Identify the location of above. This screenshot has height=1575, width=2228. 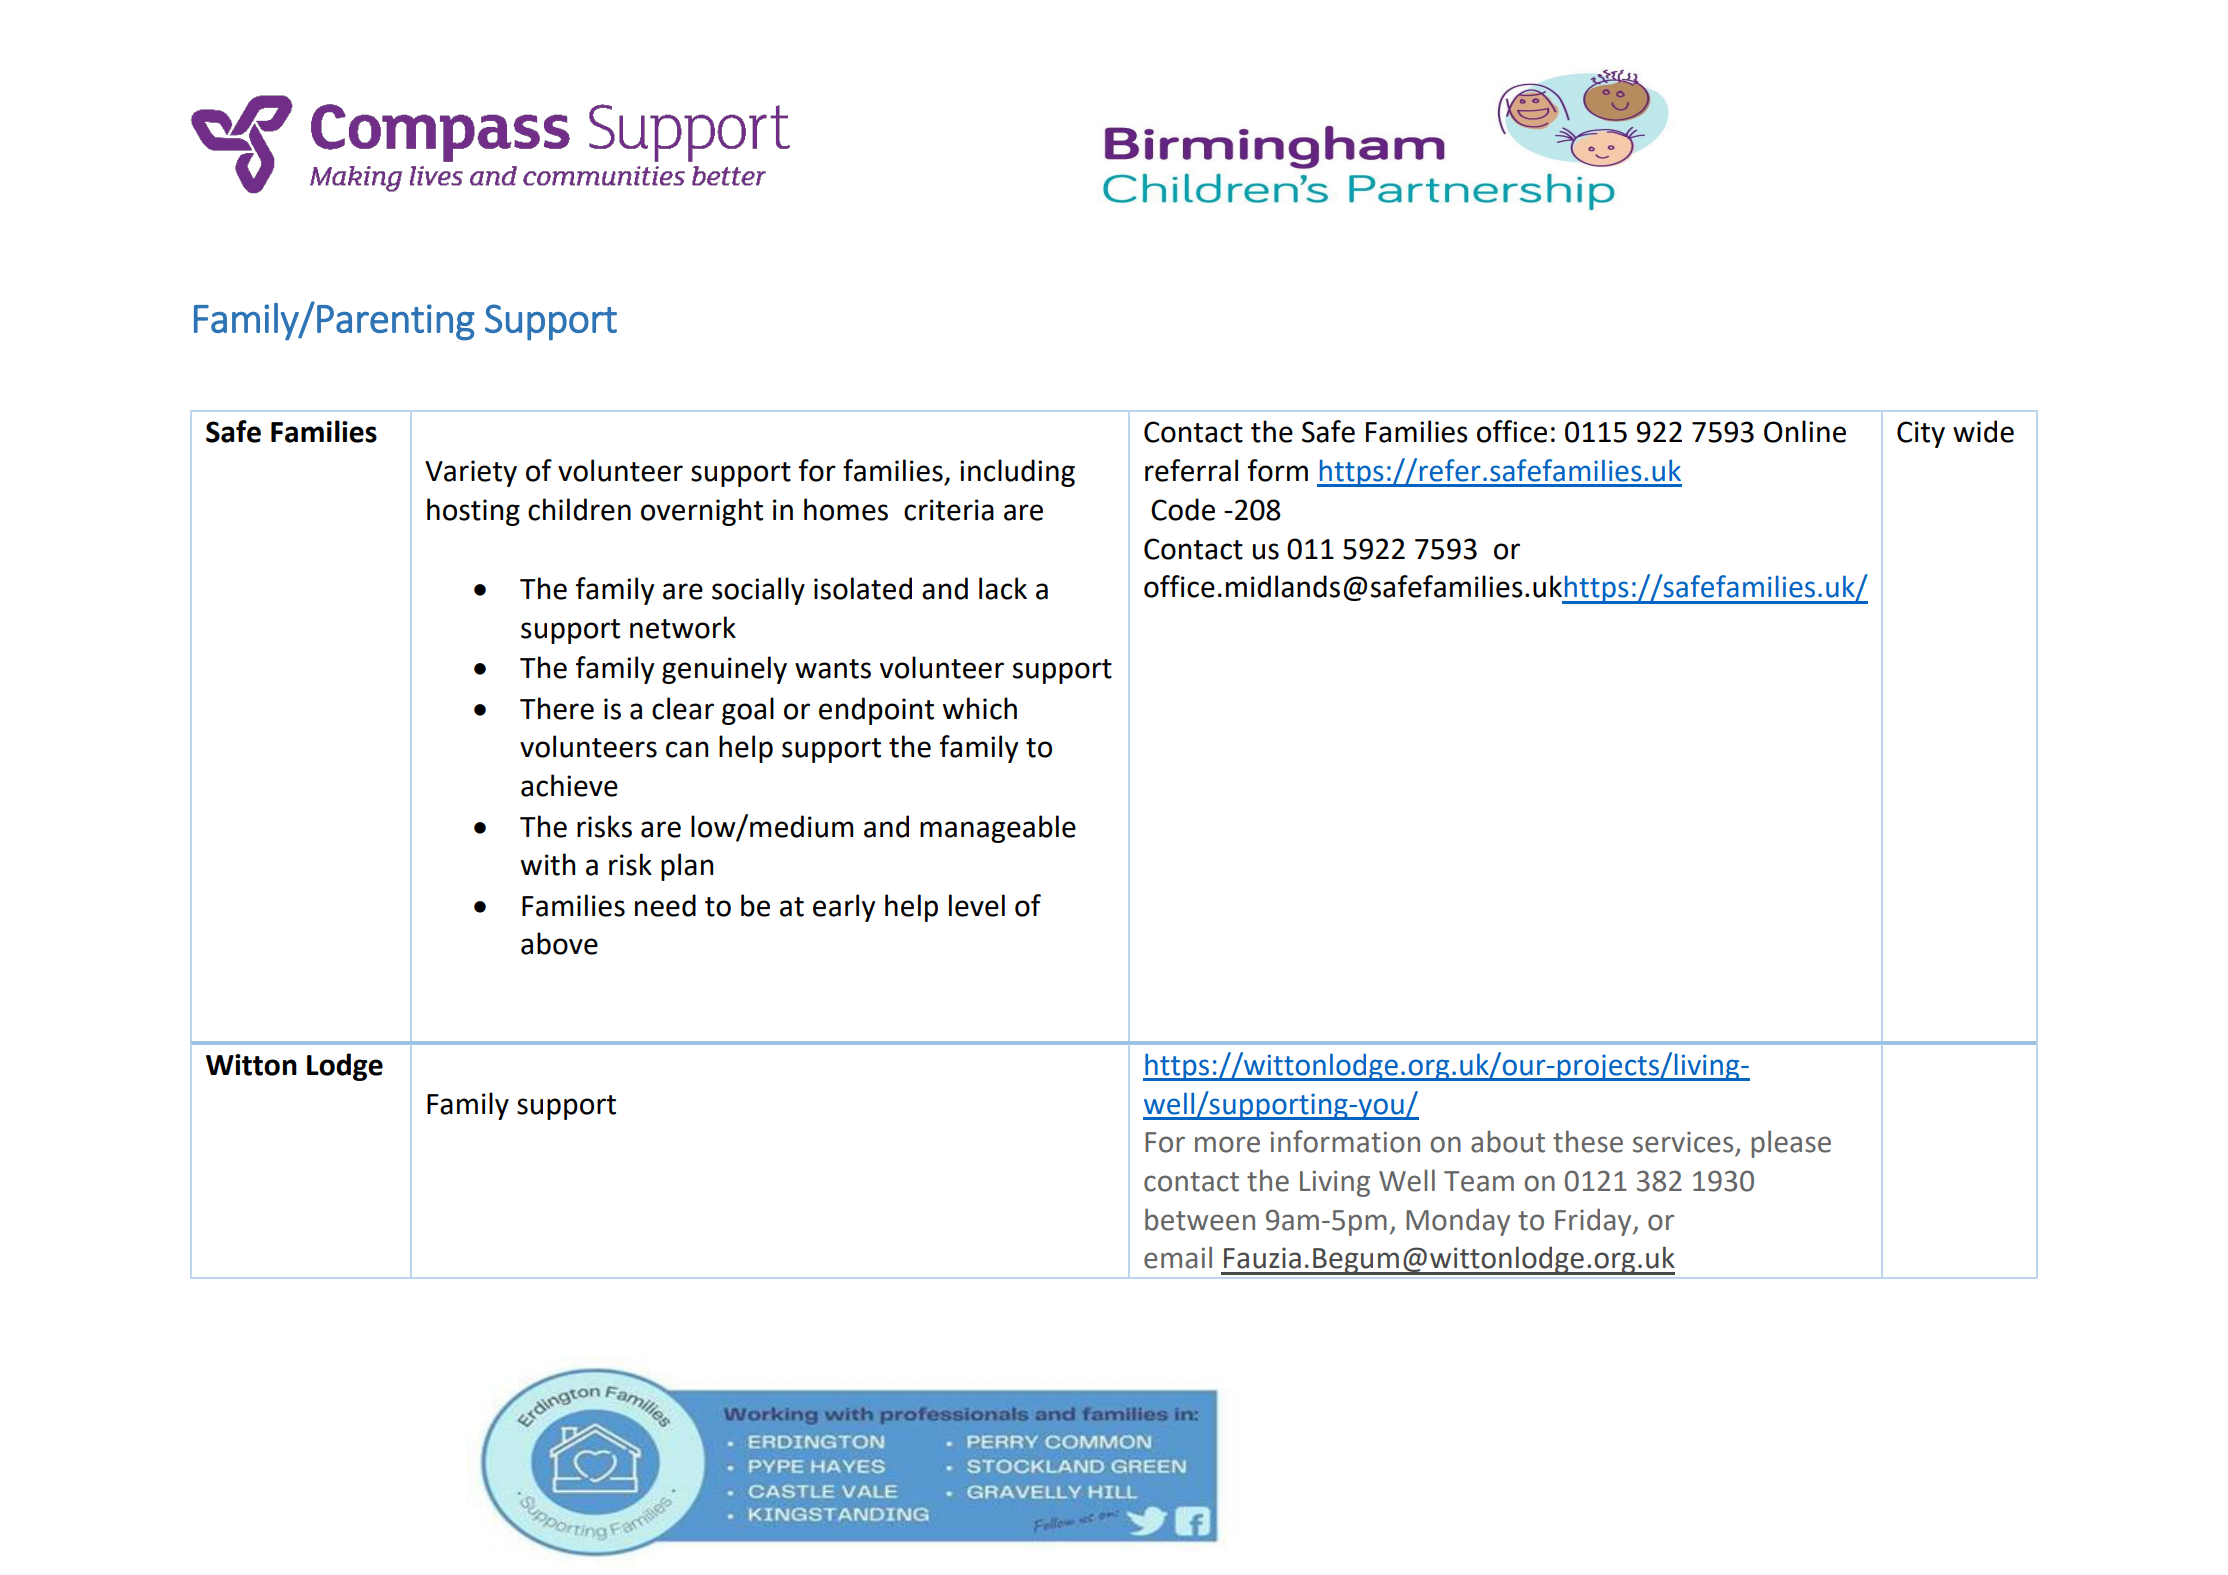
(559, 943).
